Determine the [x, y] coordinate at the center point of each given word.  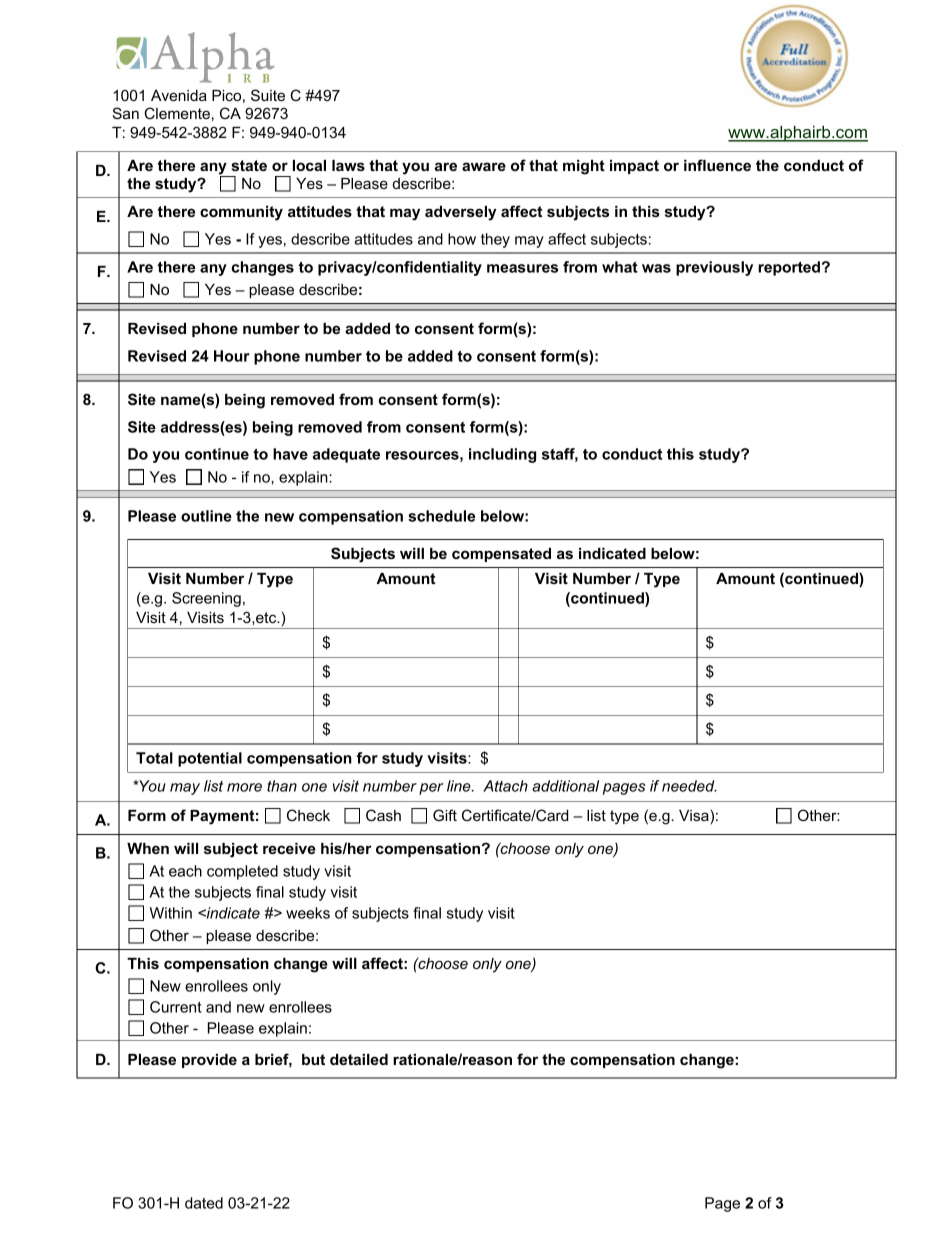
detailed [359, 1059]
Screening [206, 599]
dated [204, 1203]
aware [484, 166]
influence [717, 165]
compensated [501, 555]
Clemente [177, 113]
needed [689, 786]
